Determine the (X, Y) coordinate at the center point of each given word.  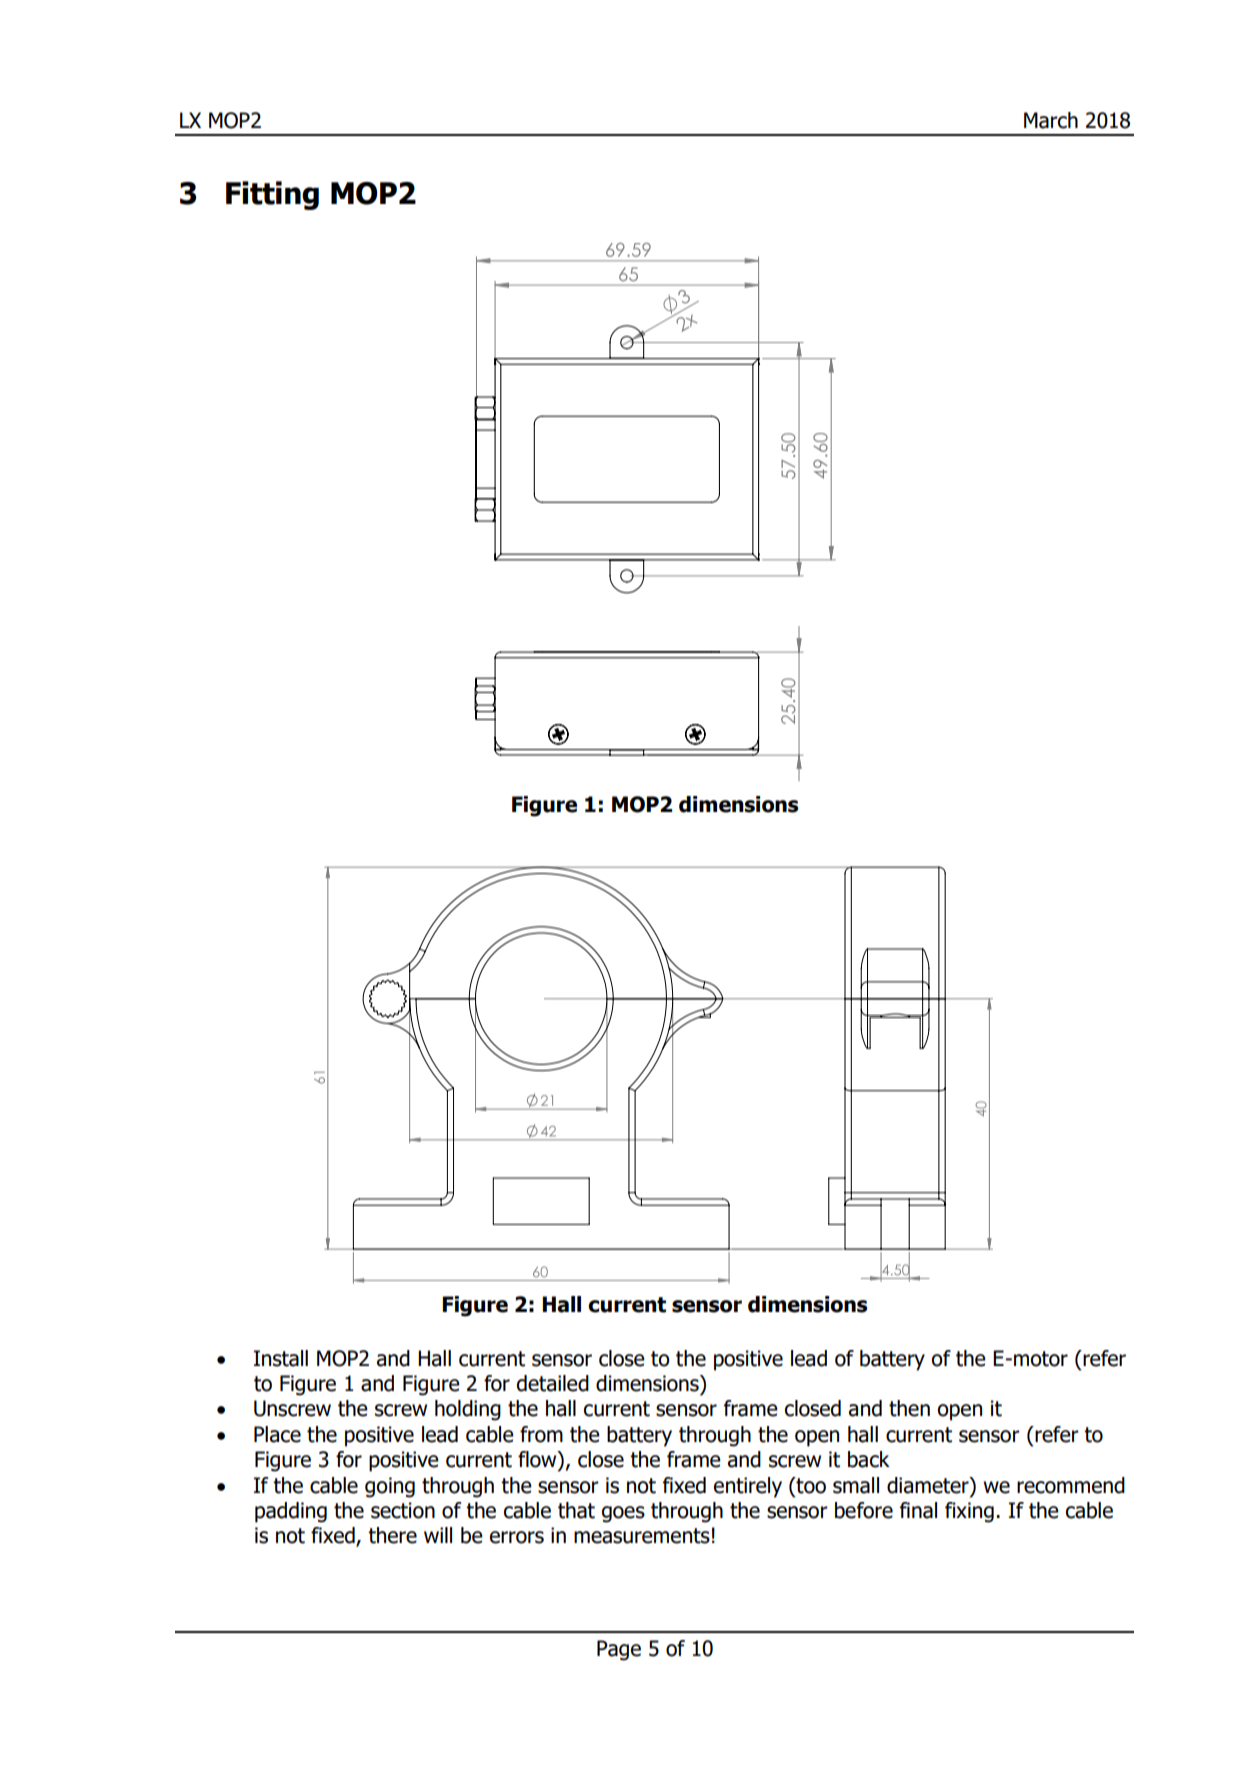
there (392, 1535)
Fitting (272, 195)
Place (277, 1434)
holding (468, 1410)
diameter (929, 1485)
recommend (1071, 1485)
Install (281, 1358)
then (909, 1408)
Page (619, 1650)
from (541, 1434)
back (869, 1459)
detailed (553, 1383)
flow (538, 1460)
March (1051, 120)
